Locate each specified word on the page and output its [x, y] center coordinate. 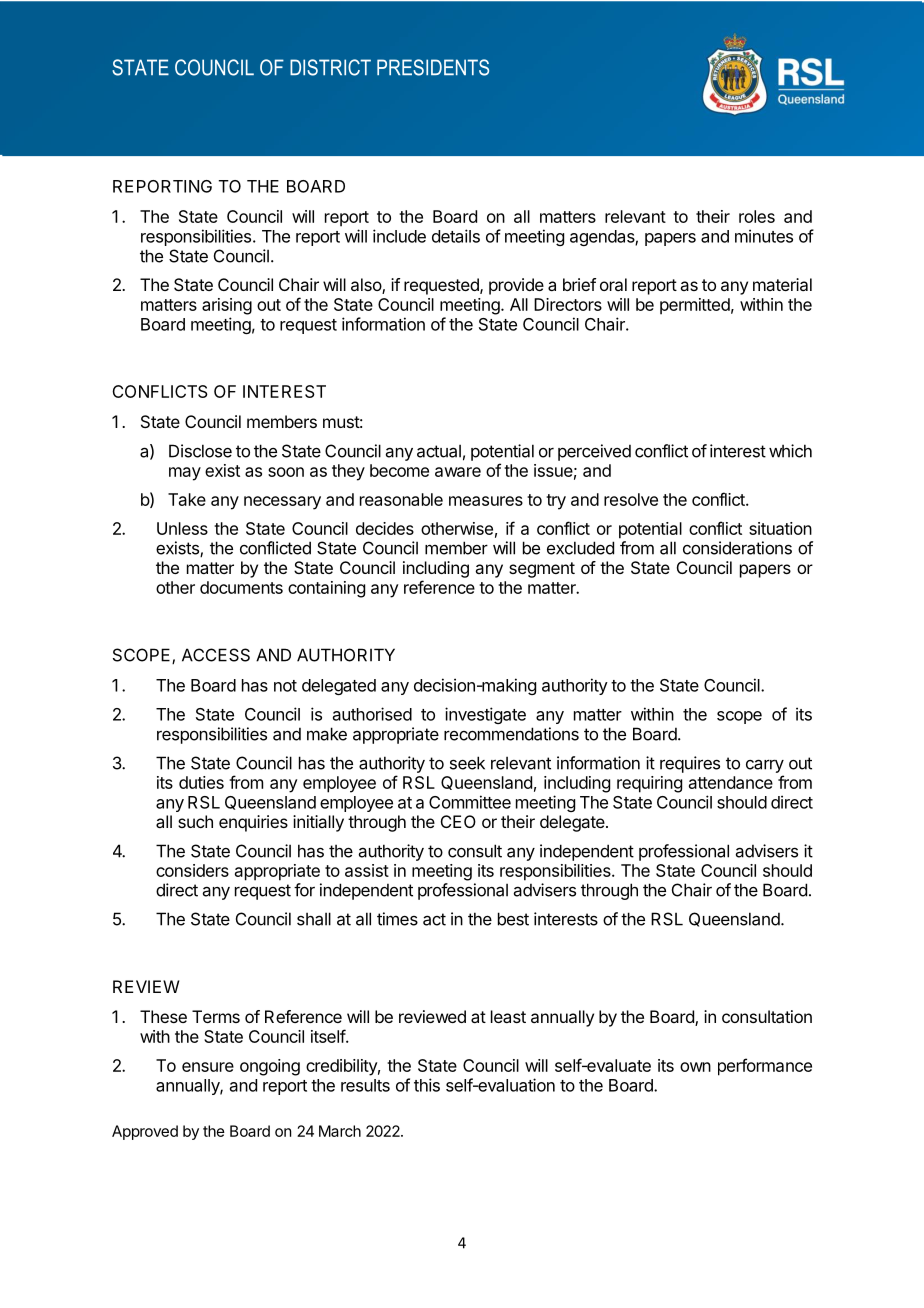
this [427, 1085]
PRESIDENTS [433, 67]
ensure [208, 1067]
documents [241, 587]
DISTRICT [330, 67]
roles [757, 216]
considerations [737, 548]
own [695, 1067]
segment [542, 570]
